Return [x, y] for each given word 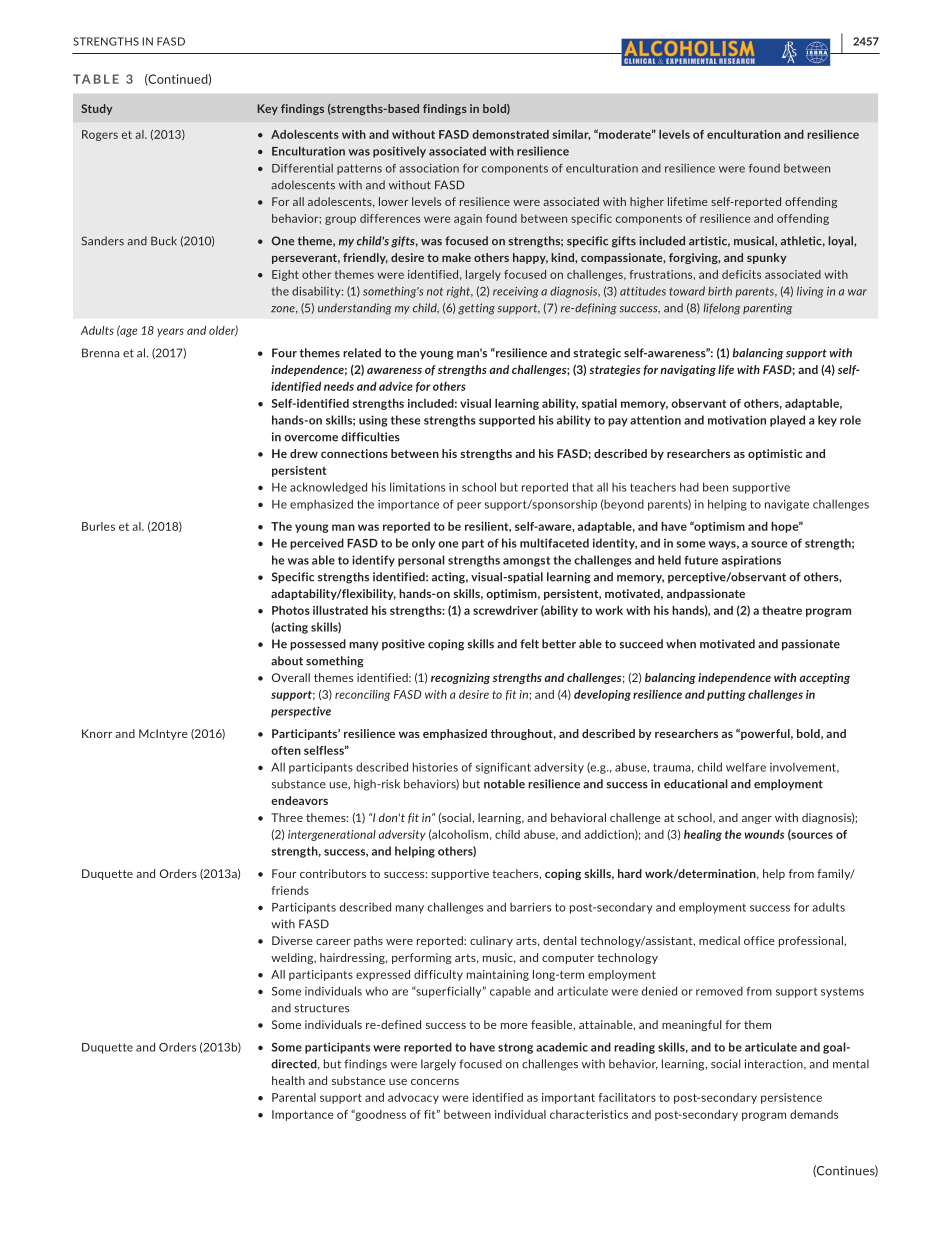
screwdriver [505, 610]
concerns [435, 1082]
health [288, 1080]
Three [287, 817]
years [170, 332]
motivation [737, 420]
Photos [291, 610]
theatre [782, 610]
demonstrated [510, 134]
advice [396, 386]
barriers [530, 907]
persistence [791, 1098]
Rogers [100, 135]
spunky [767, 258]
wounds [765, 834]
